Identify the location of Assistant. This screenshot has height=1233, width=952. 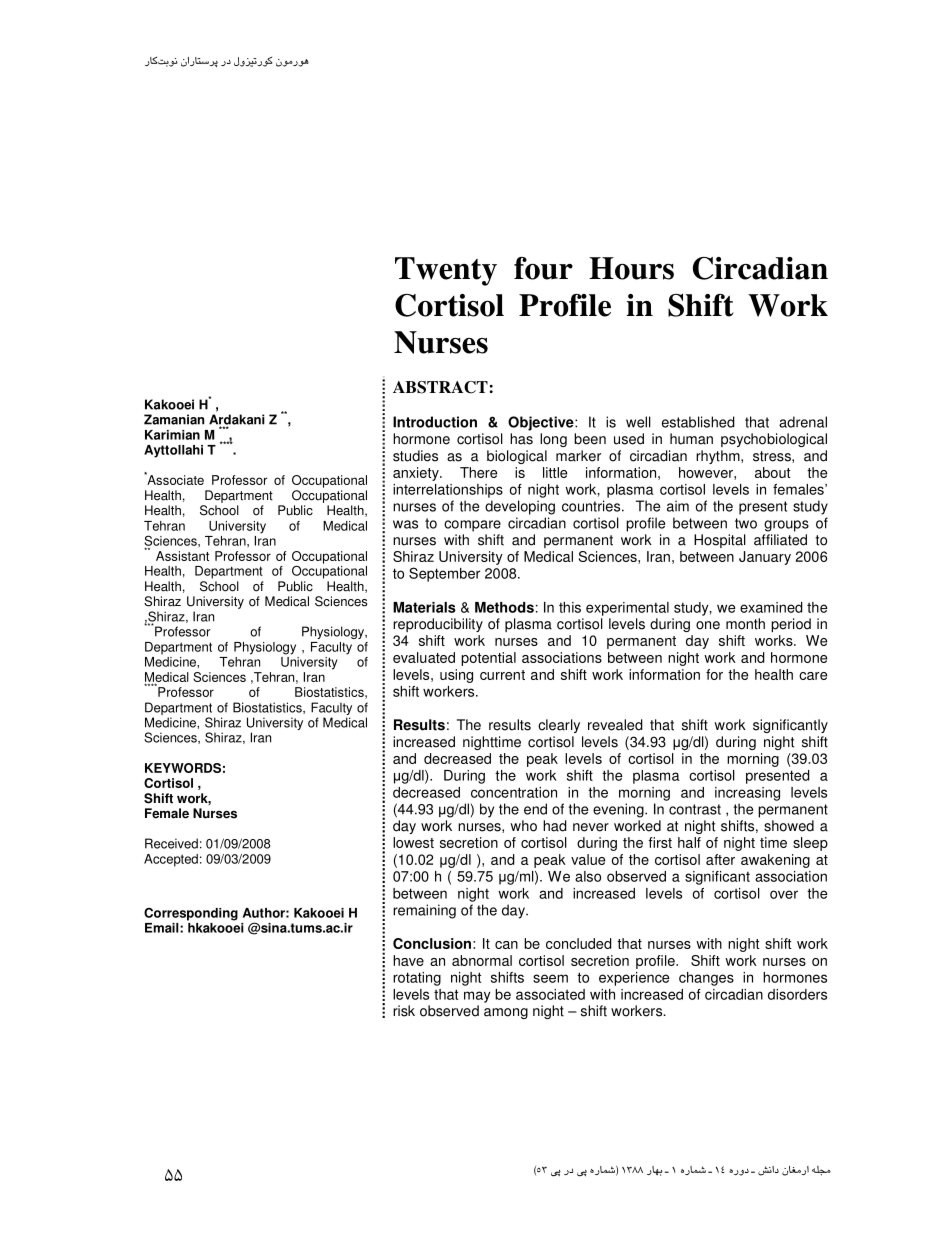
(182, 556).
